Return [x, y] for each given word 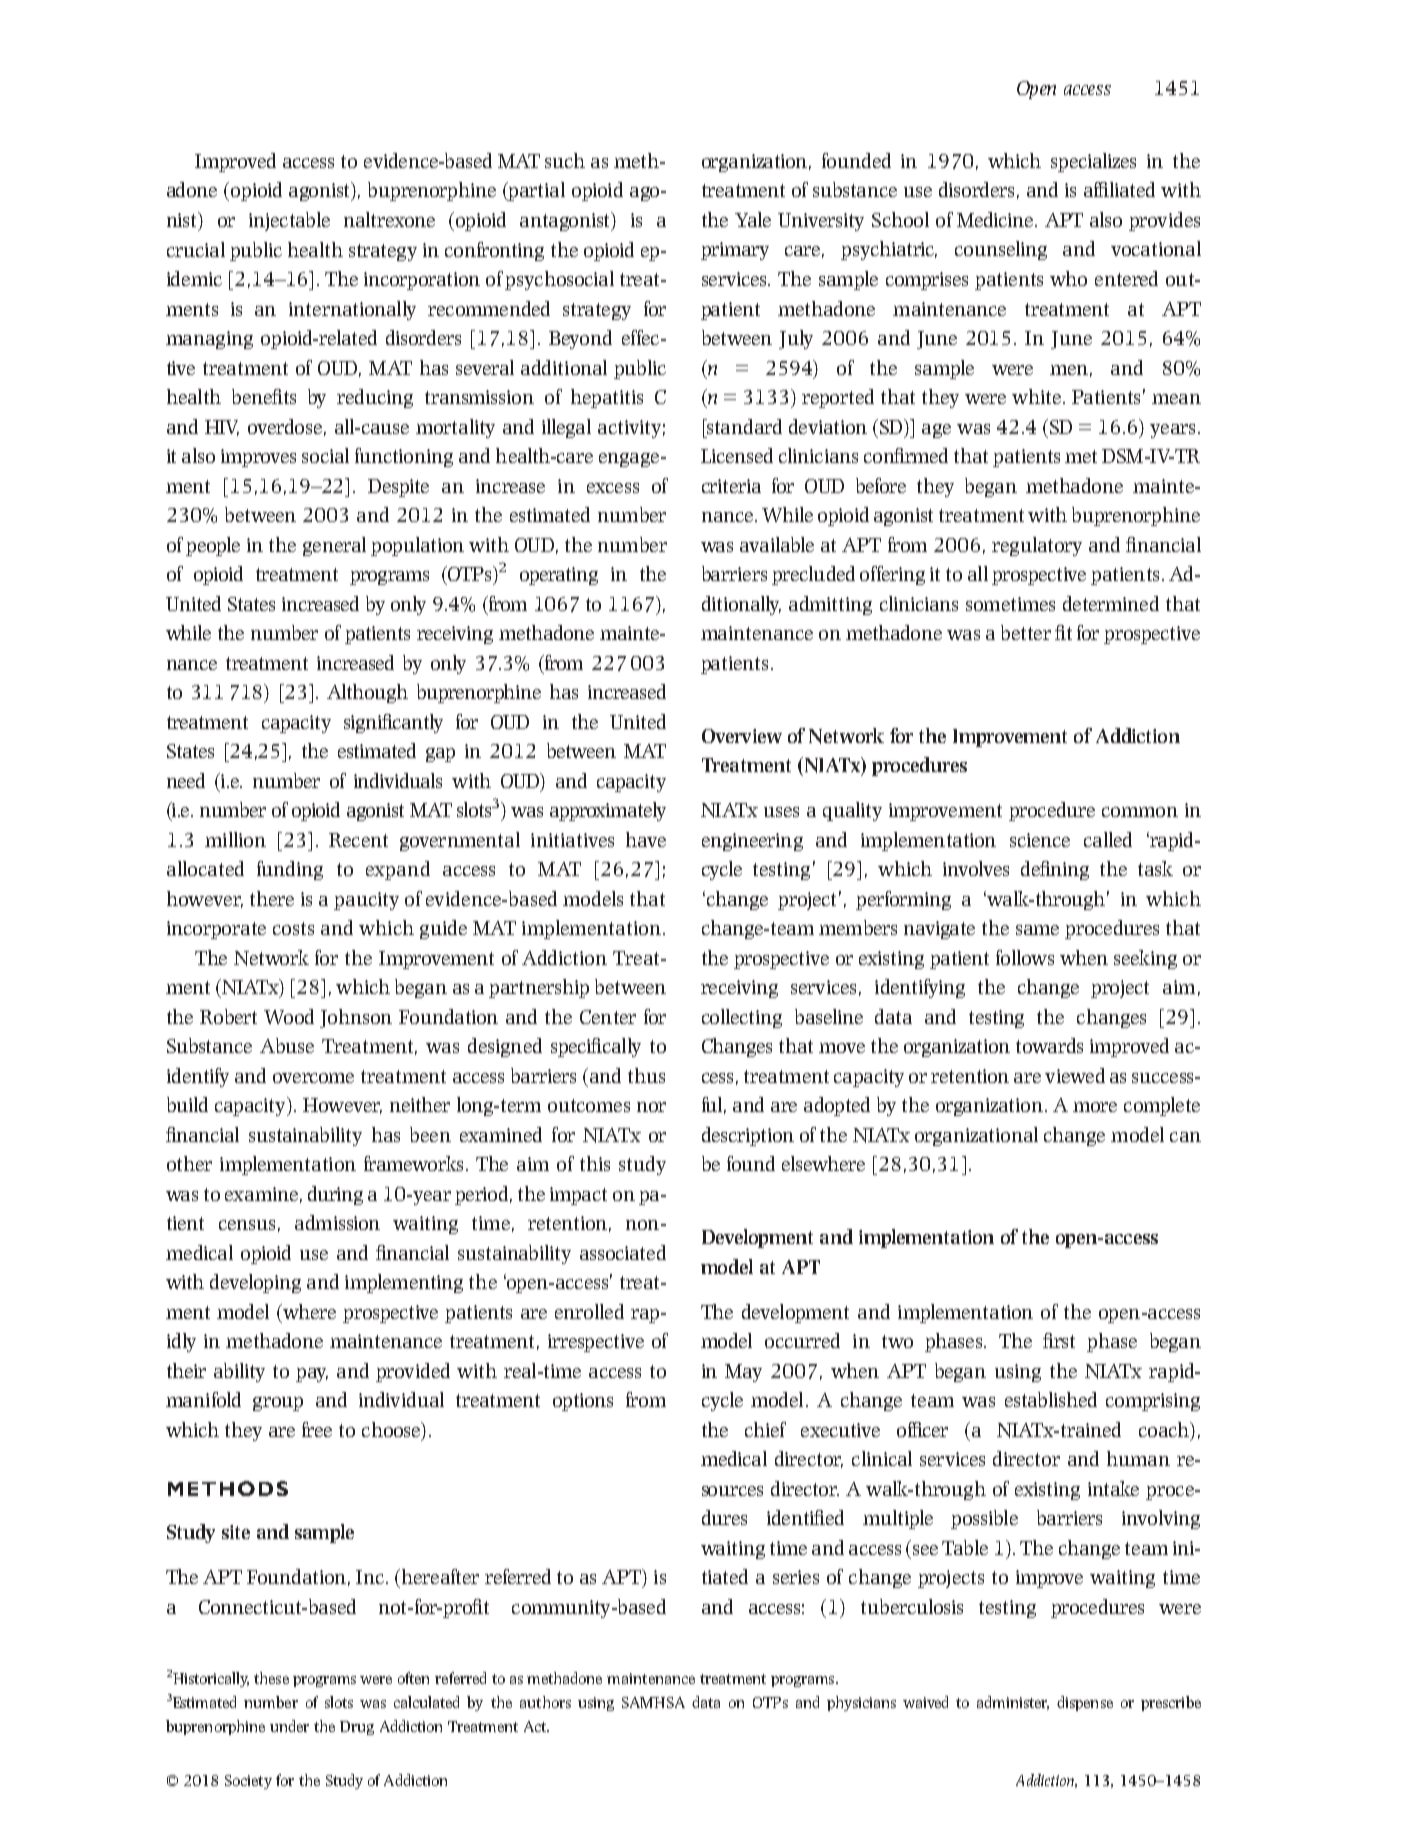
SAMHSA [653, 1702]
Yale [753, 219]
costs [293, 928]
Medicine [996, 219]
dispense [1085, 1703]
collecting [742, 1018]
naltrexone [389, 219]
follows [1025, 957]
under [289, 1726]
